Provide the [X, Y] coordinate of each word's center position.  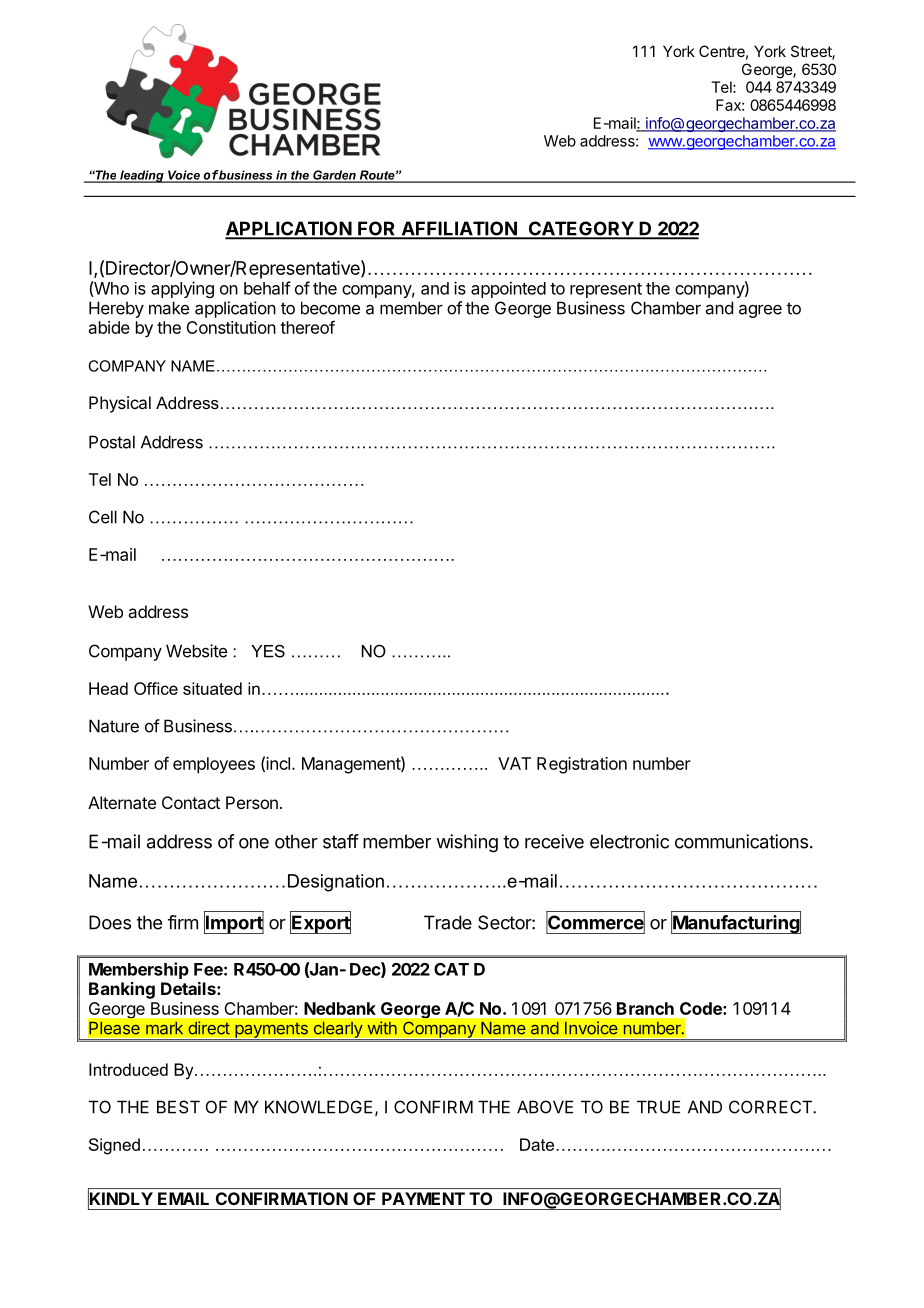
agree [760, 311]
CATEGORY [580, 229]
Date [538, 1144]
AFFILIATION [459, 229]
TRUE [658, 1107]
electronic [629, 841]
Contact [191, 802]
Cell [103, 517]
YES [268, 651]
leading [142, 176]
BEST [178, 1107]
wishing [467, 843]
